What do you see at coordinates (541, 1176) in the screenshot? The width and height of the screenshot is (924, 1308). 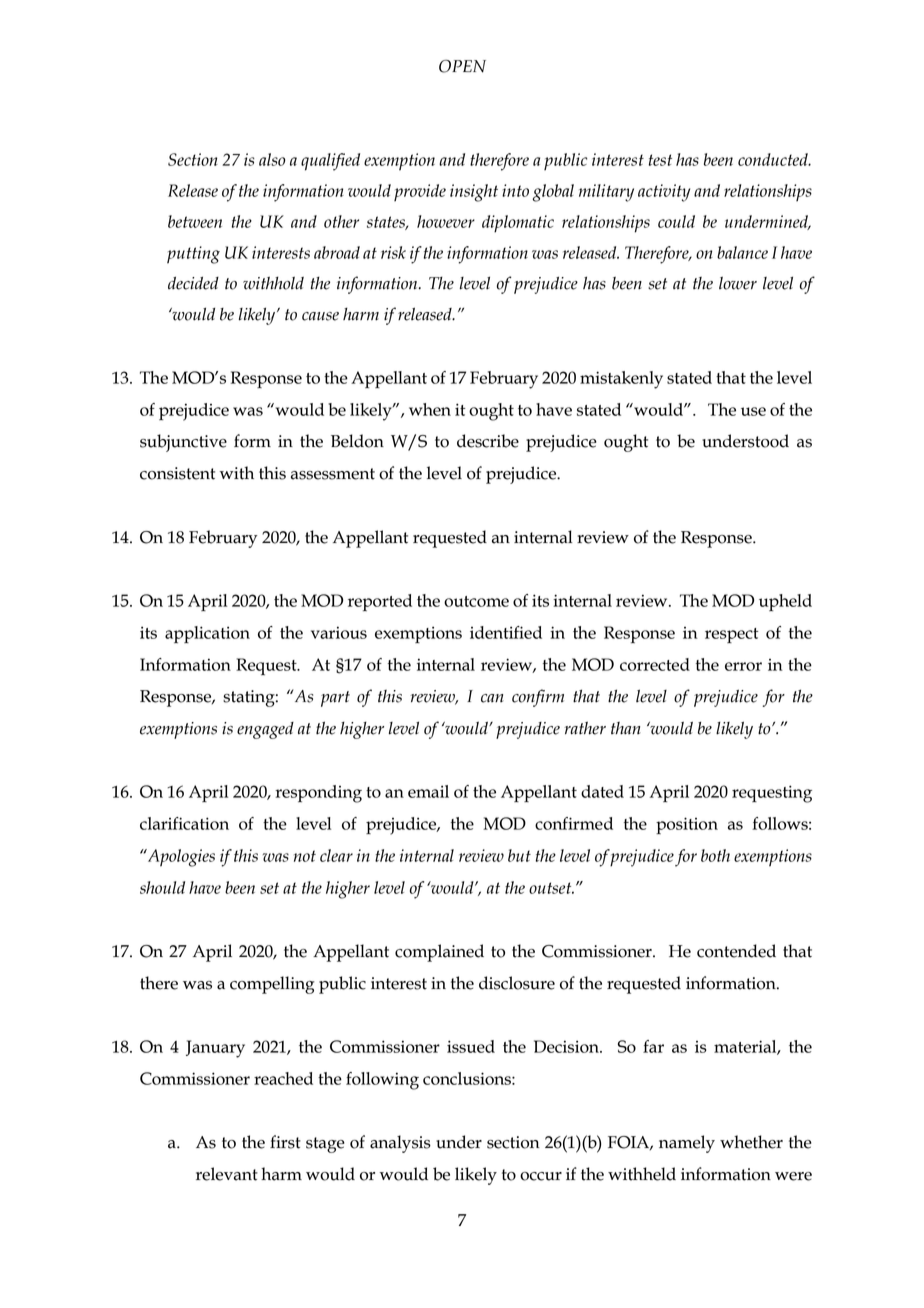 I see `occur` at bounding box center [541, 1176].
